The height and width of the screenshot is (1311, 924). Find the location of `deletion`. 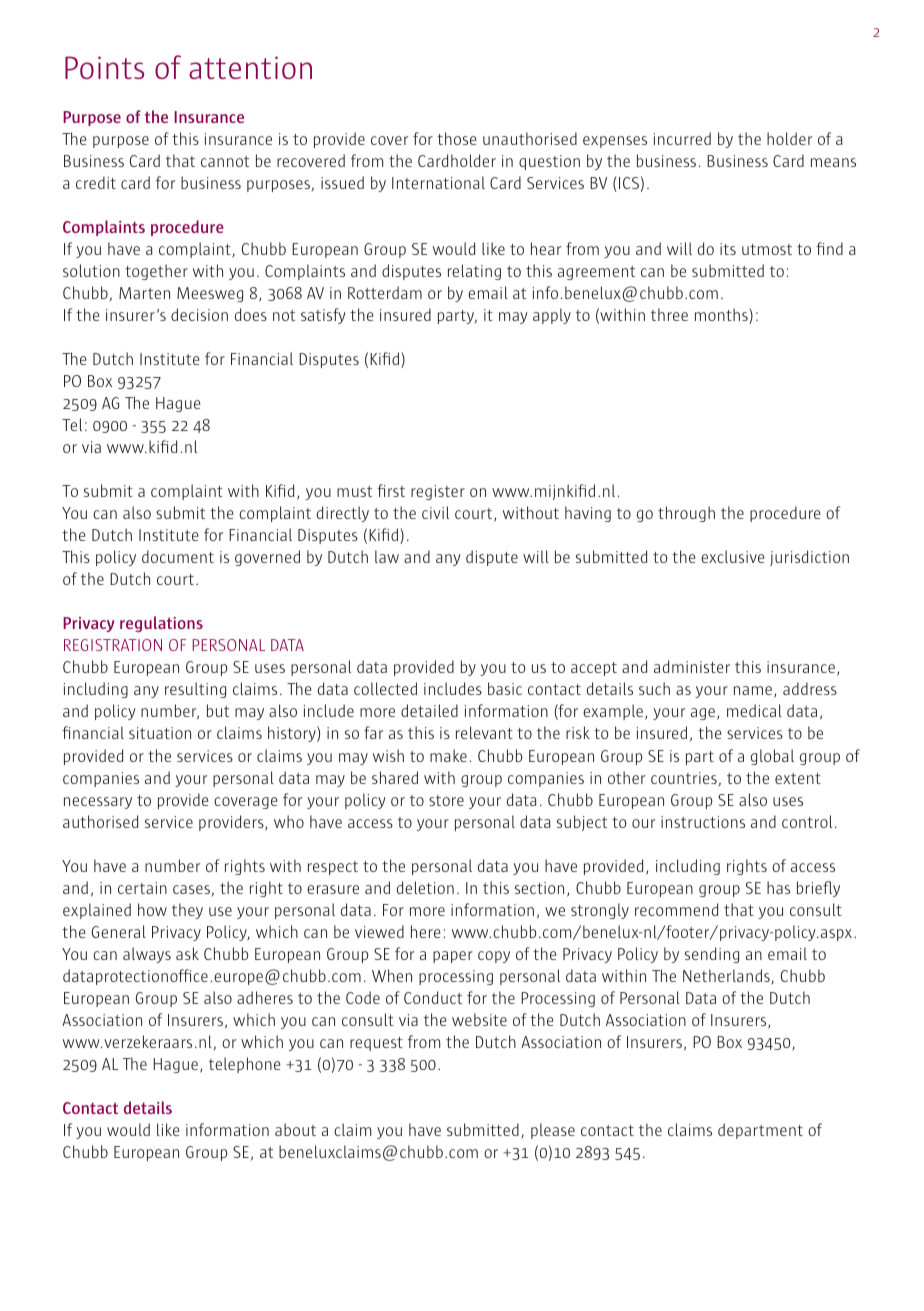

deletion is located at coordinates (425, 887).
